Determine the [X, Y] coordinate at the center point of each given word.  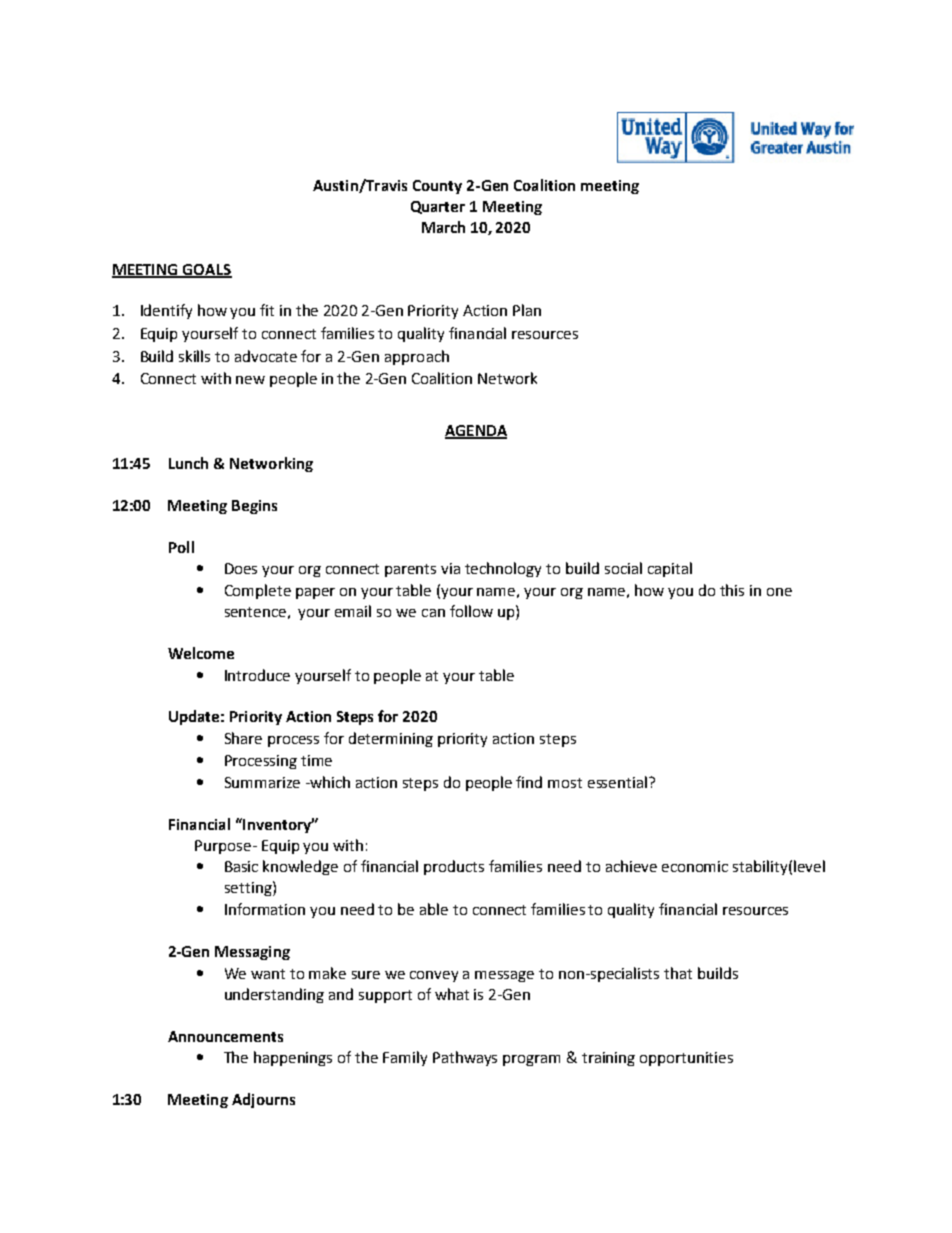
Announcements [225, 1036]
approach [417, 357]
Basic [241, 866]
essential [619, 782]
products [454, 867]
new [250, 380]
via [450, 568]
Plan [527, 310]
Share [243, 738]
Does [241, 568]
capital [670, 569]
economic [695, 866]
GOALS [206, 270]
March [443, 227]
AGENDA [476, 431]
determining [391, 739]
